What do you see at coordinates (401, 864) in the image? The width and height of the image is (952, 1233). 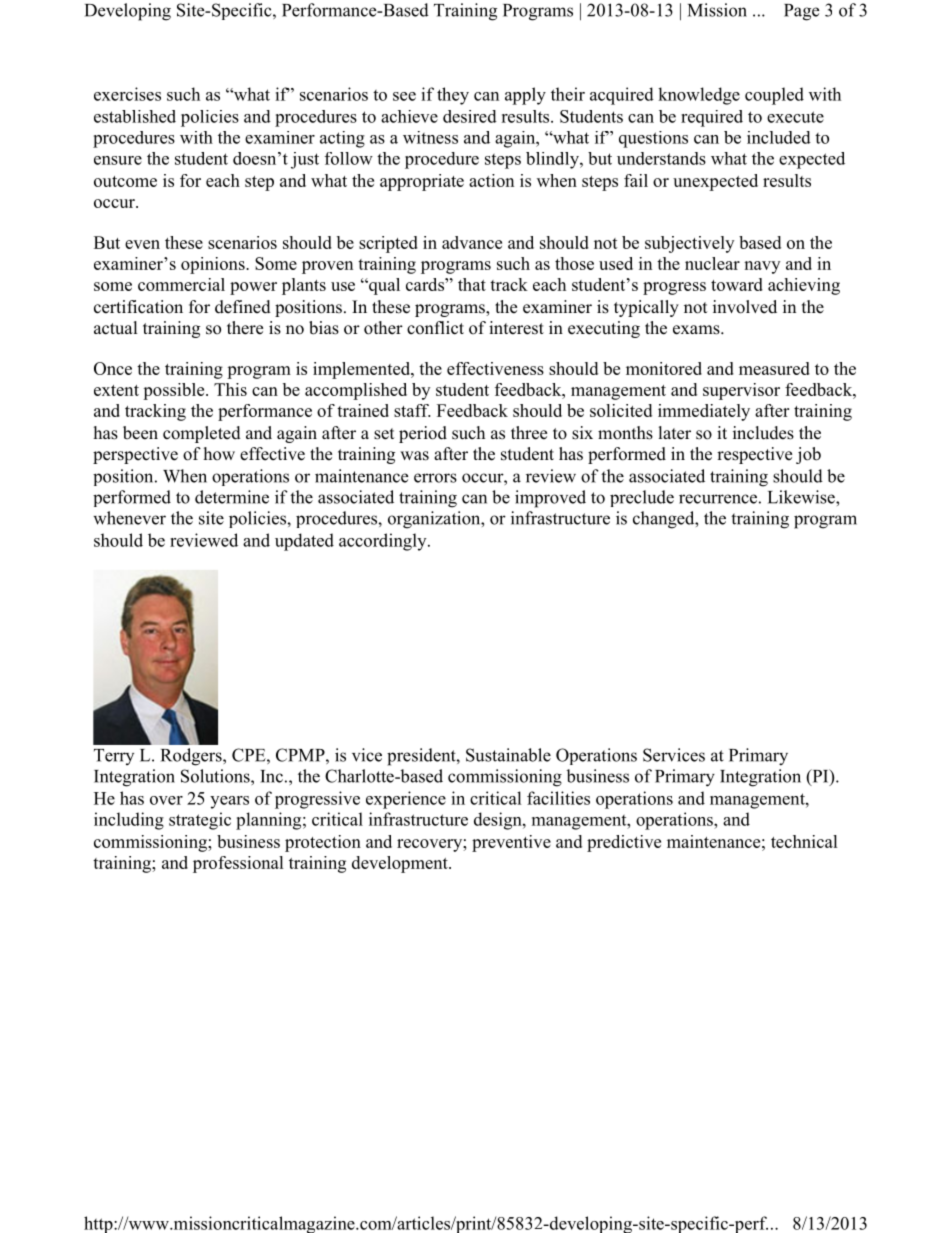 I see `development` at bounding box center [401, 864].
